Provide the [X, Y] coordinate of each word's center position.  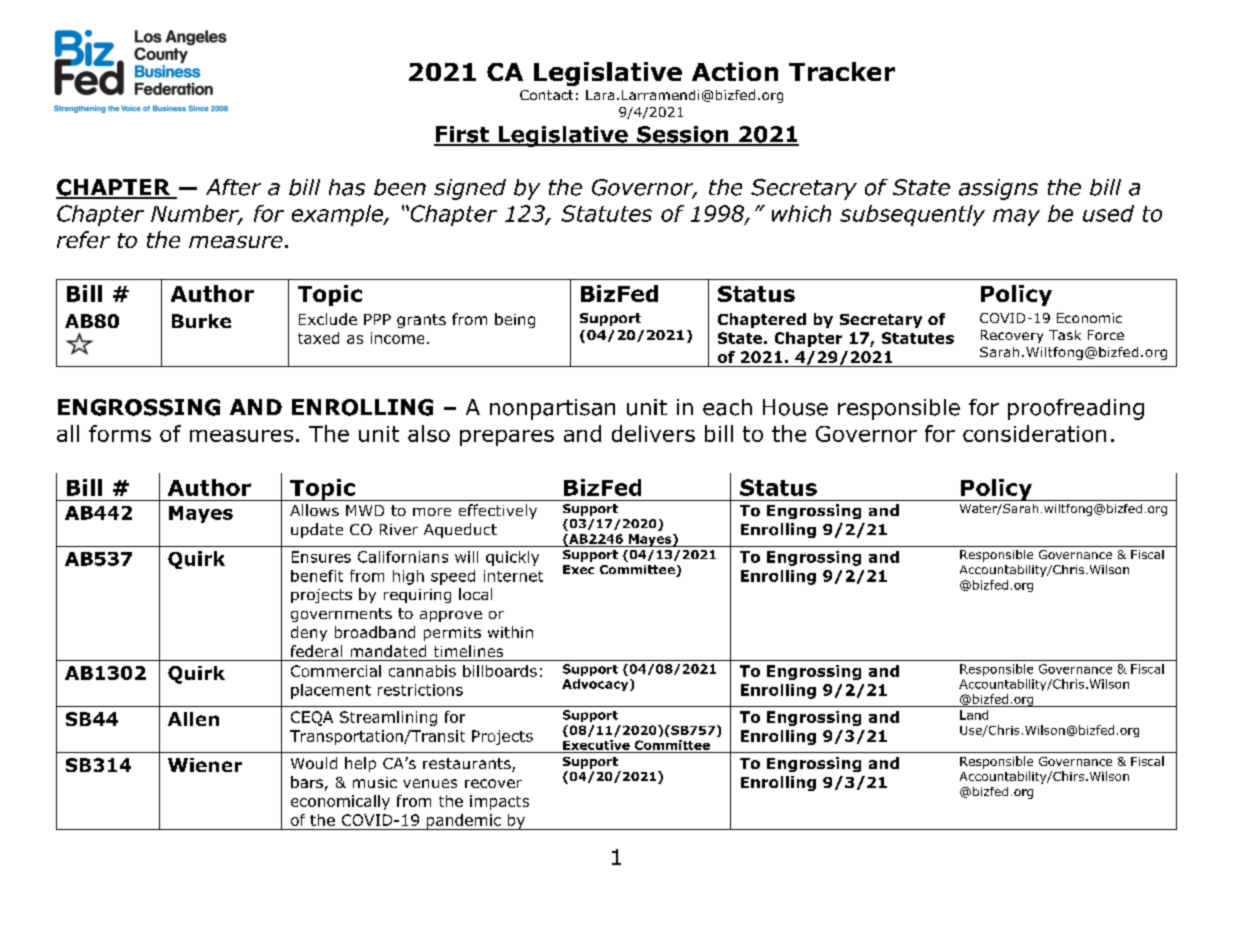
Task [1065, 335]
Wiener [205, 765]
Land [974, 715]
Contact [546, 95]
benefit [317, 576]
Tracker [842, 71]
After [233, 187]
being [515, 320]
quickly [512, 558]
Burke [201, 321]
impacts [499, 802]
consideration [1034, 433]
